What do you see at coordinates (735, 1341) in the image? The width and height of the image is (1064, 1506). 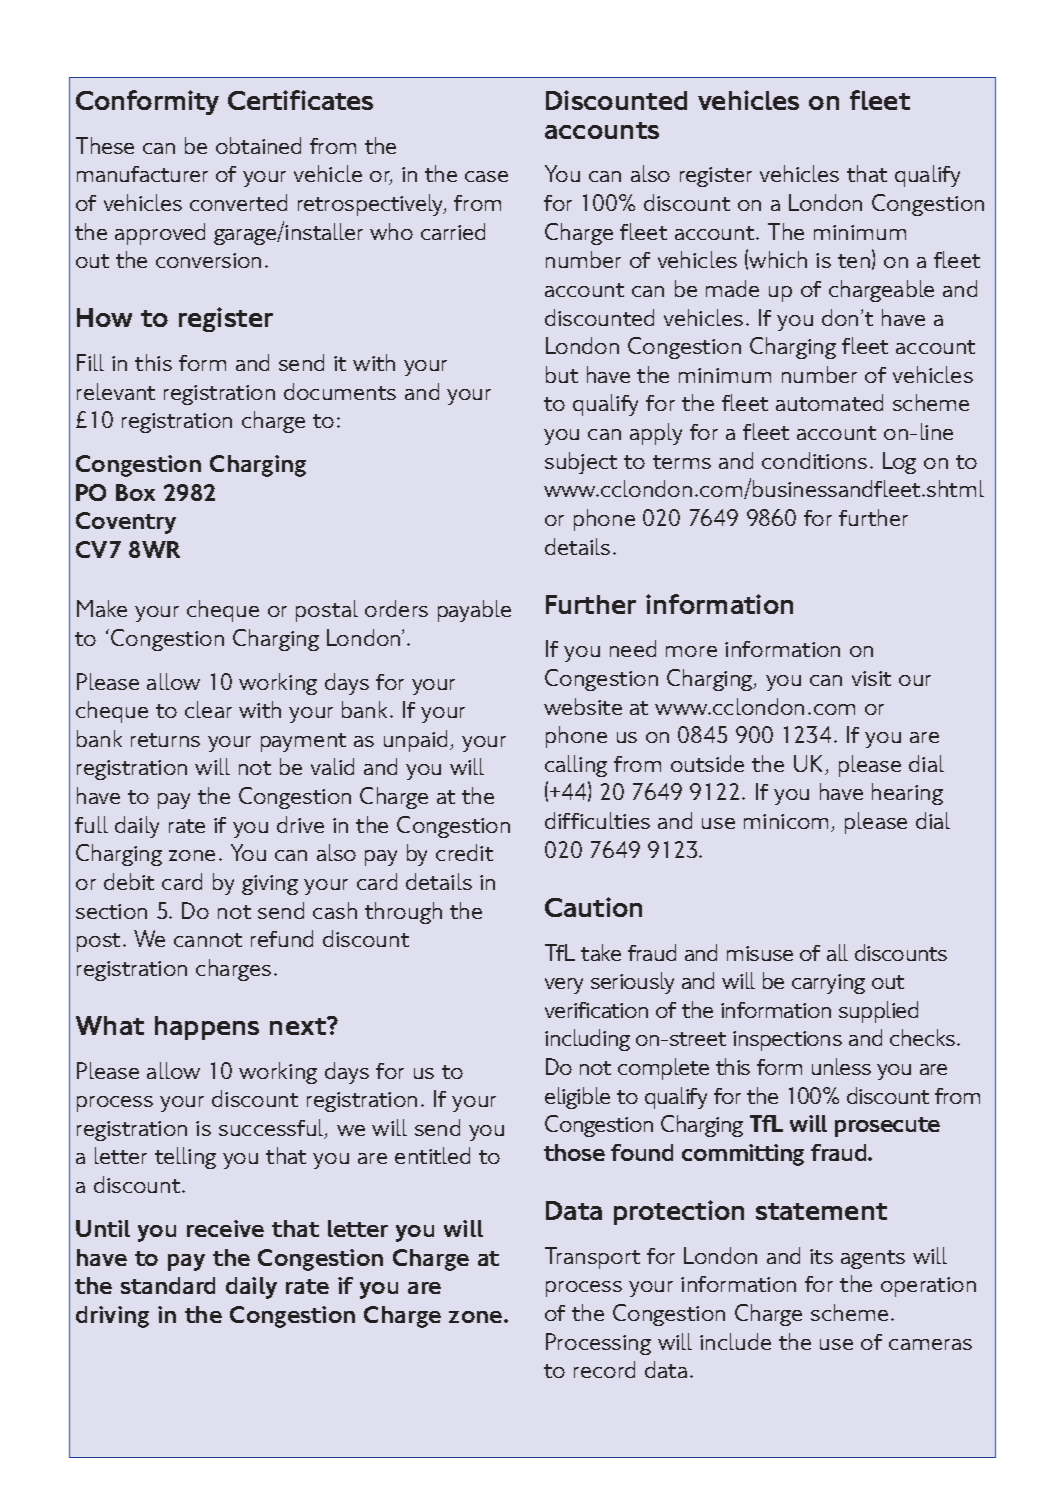 I see `include` at bounding box center [735, 1341].
